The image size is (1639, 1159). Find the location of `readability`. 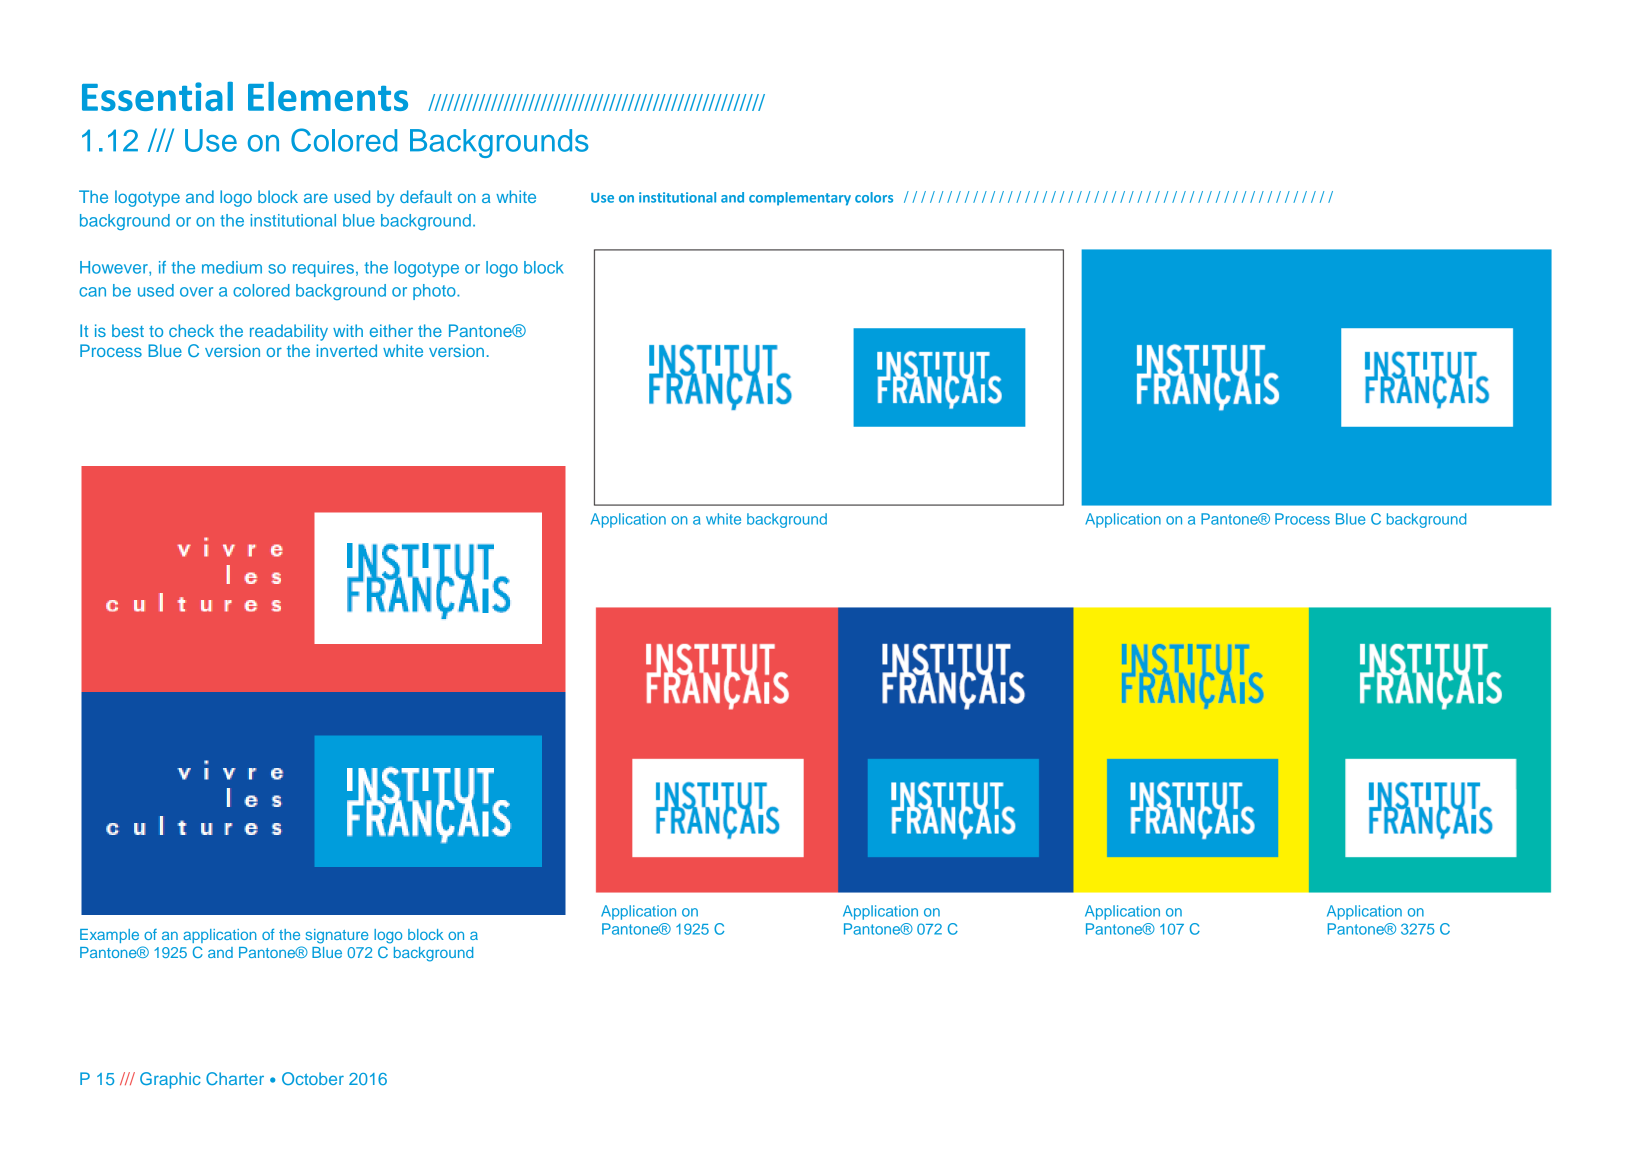

readability is located at coordinates (289, 332).
